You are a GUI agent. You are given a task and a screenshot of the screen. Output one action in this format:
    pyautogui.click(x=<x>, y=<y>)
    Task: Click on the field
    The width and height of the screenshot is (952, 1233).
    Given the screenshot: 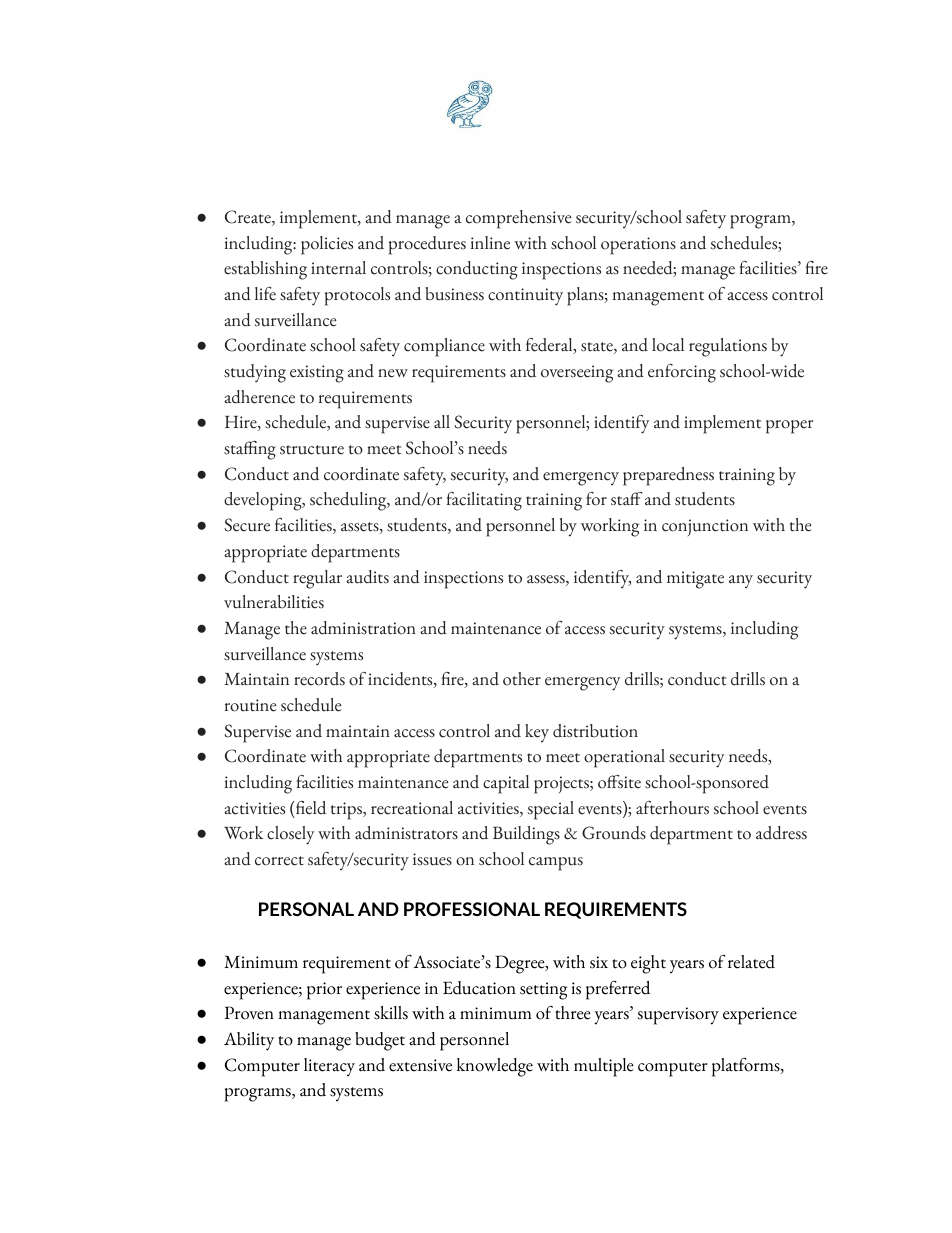 What is the action you would take?
    pyautogui.click(x=311, y=808)
